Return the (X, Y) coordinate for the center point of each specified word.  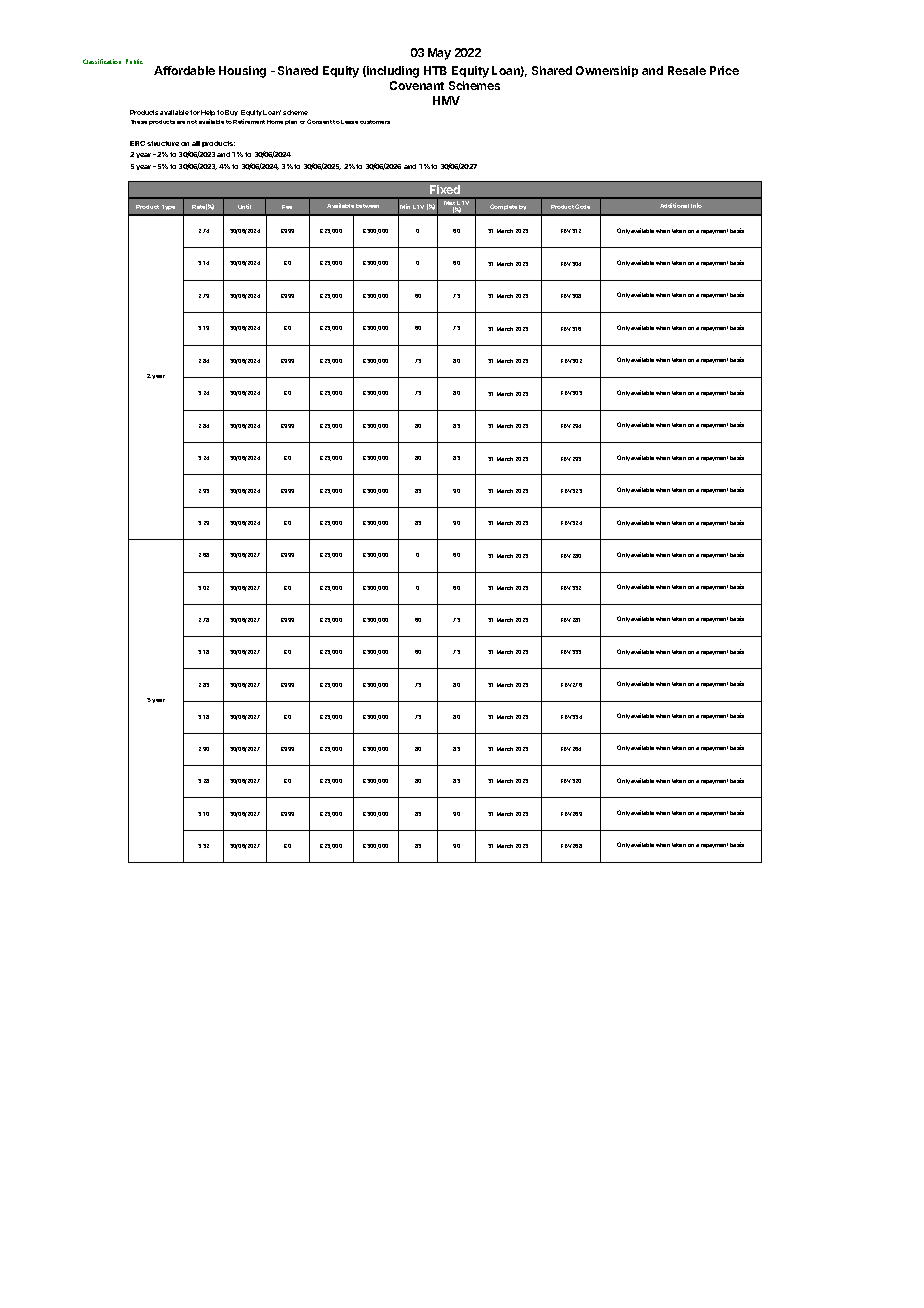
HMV (446, 100)
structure (163, 143)
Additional (674, 205)
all (196, 143)
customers (375, 122)
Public (134, 61)
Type (168, 207)
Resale (687, 70)
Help (208, 115)
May (439, 54)
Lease (349, 122)
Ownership (607, 71)
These (139, 122)
